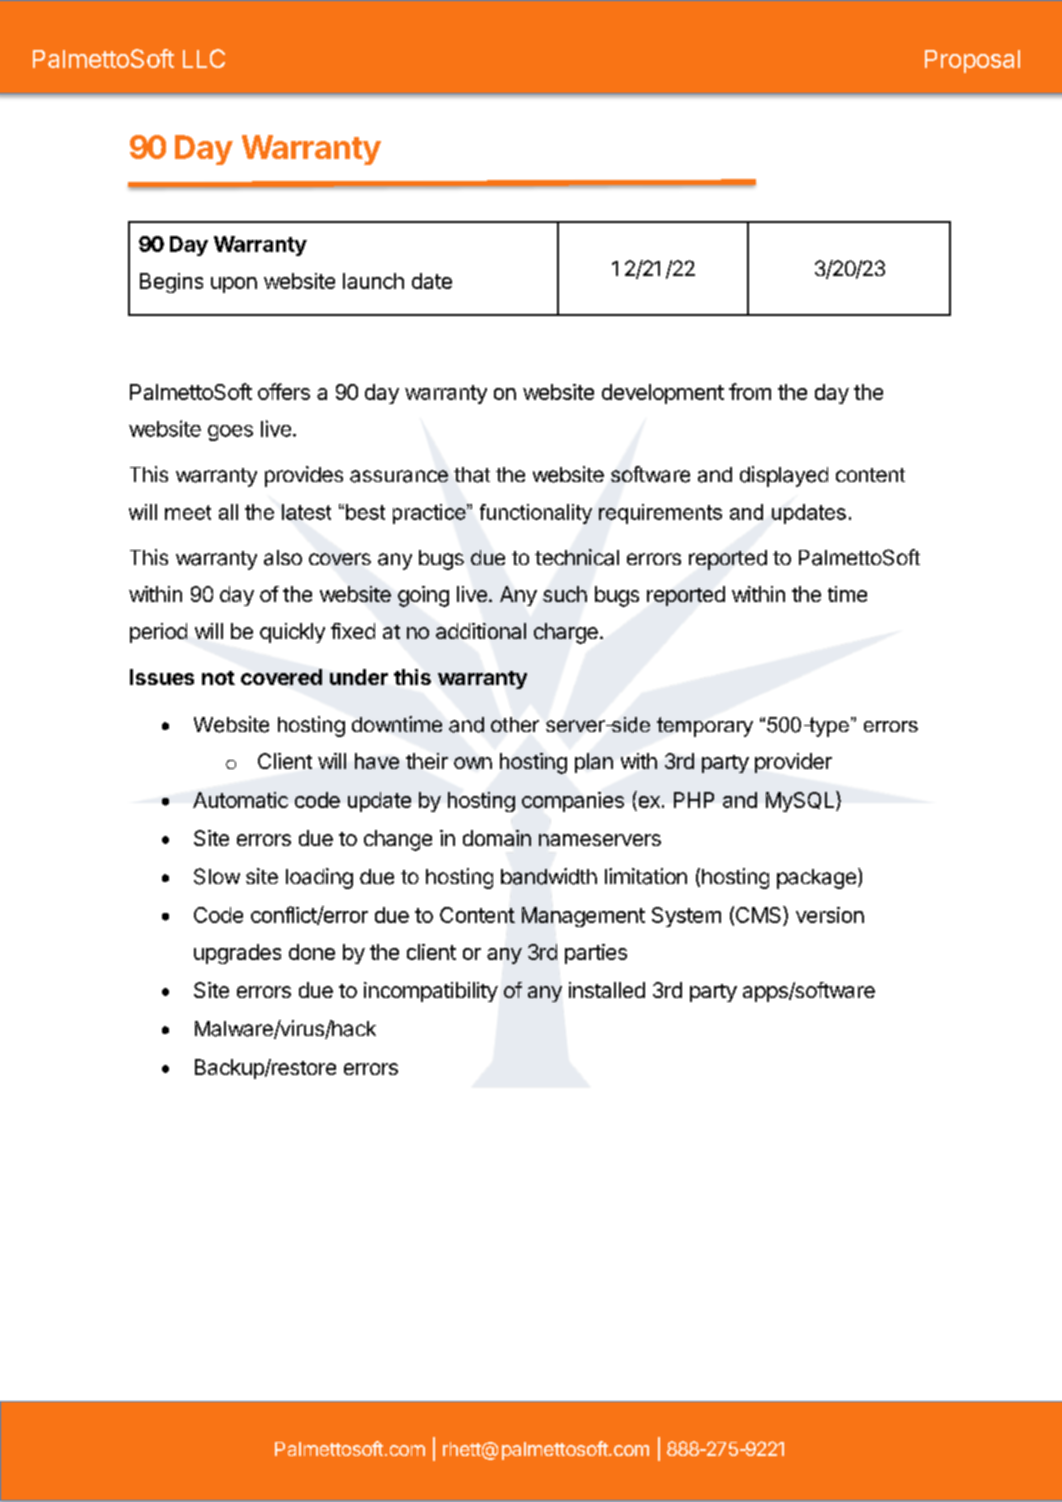 The height and width of the screenshot is (1502, 1062). What do you see at coordinates (204, 58) in the screenshot?
I see `LLC` at bounding box center [204, 58].
